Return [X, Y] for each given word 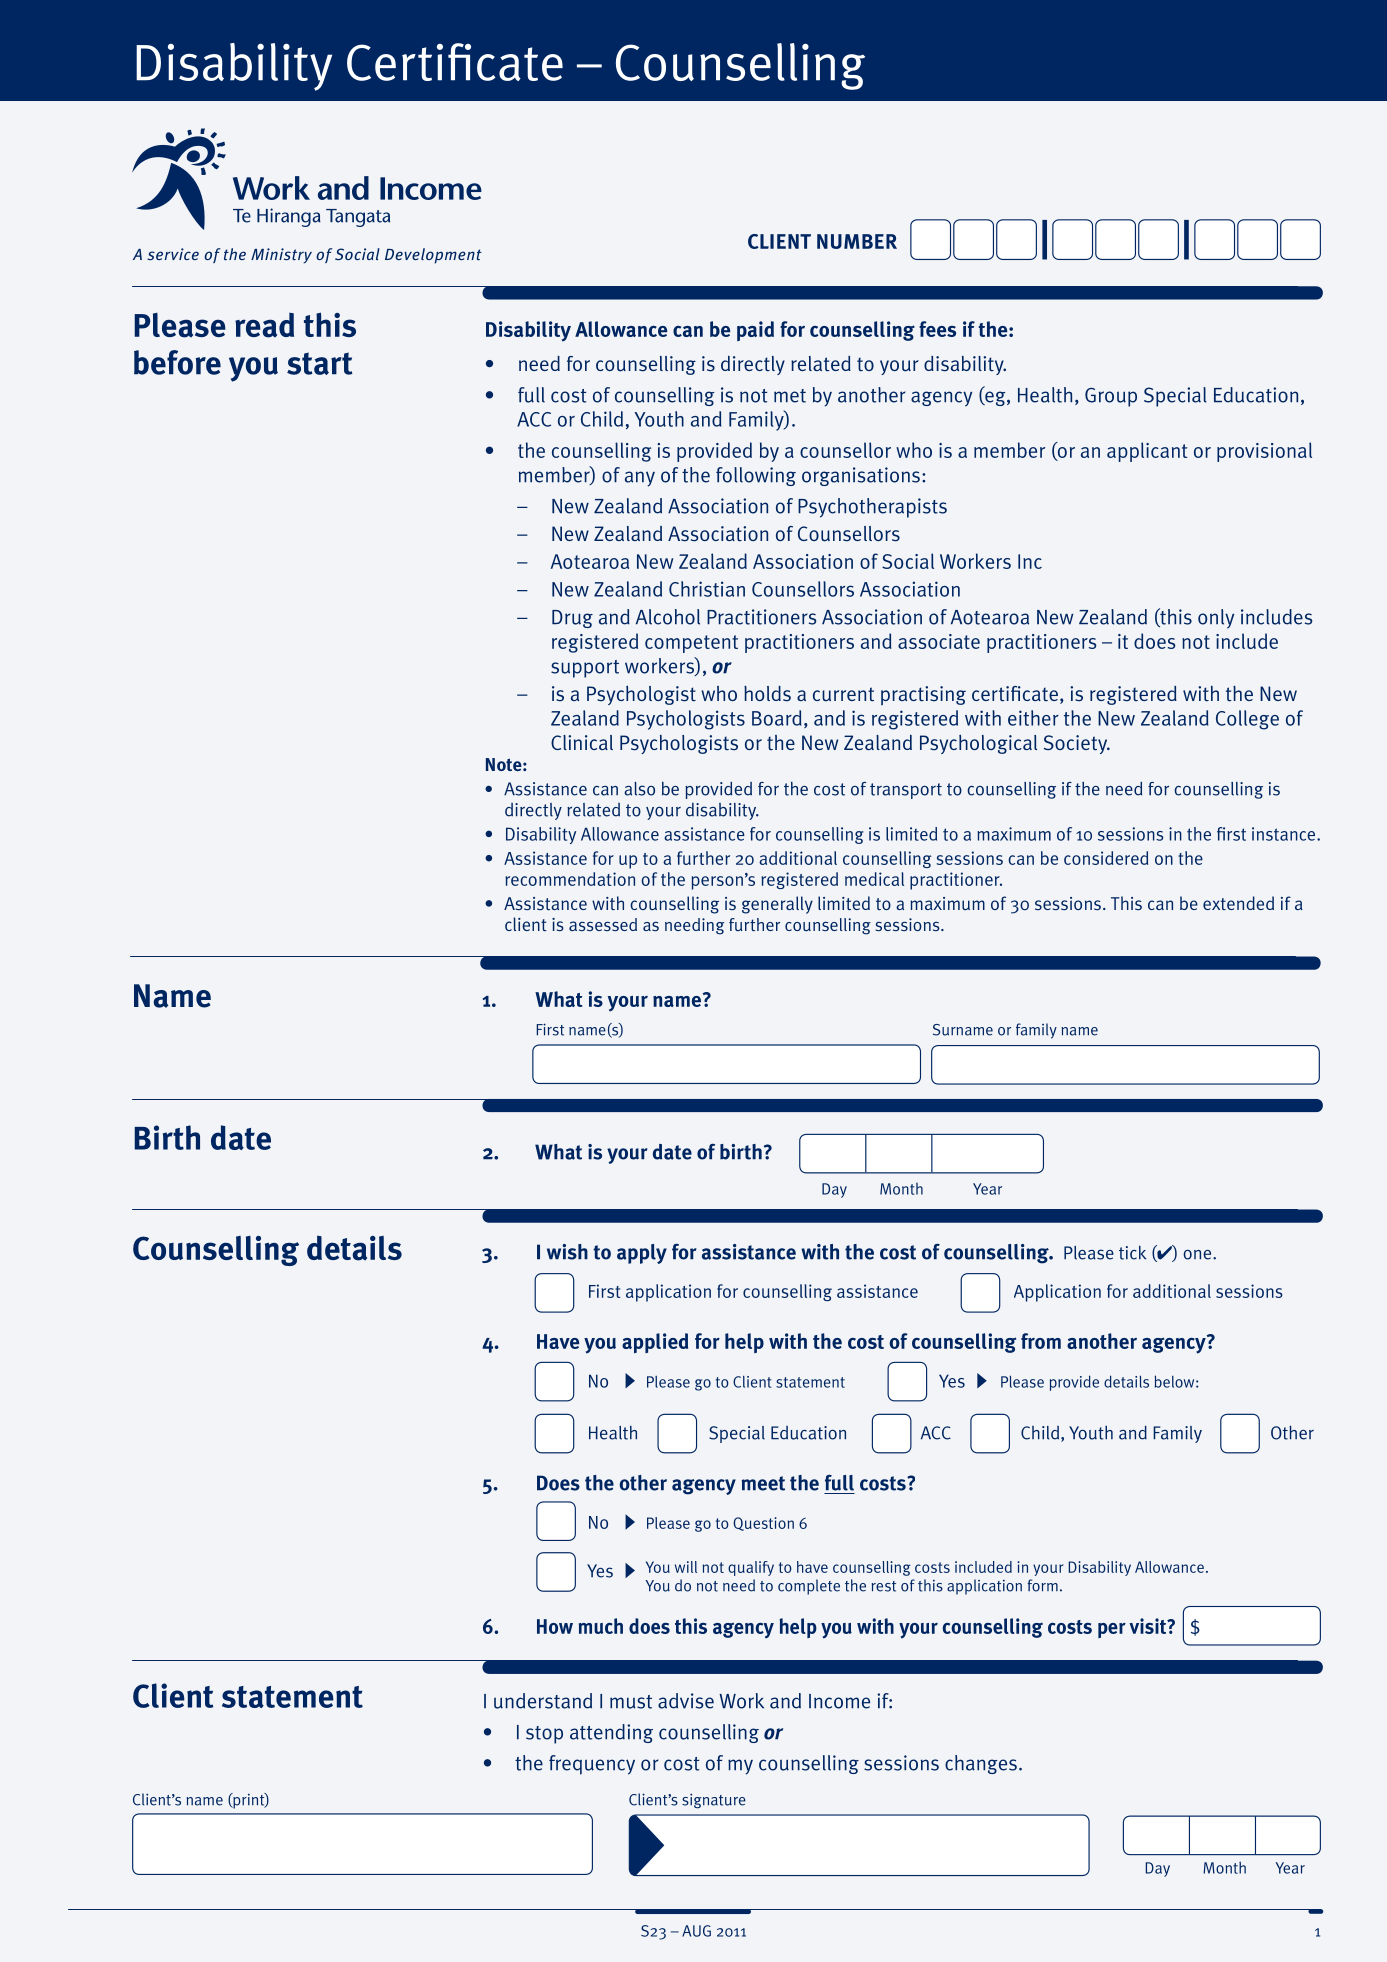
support [585, 669]
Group [1111, 397]
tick [1132, 1253]
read [264, 325]
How [555, 1626]
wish [567, 1252]
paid [755, 331]
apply [642, 1254]
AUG [696, 1931]
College [1247, 720]
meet [763, 1483]
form [1042, 1585]
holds [767, 694]
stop [544, 1735]
